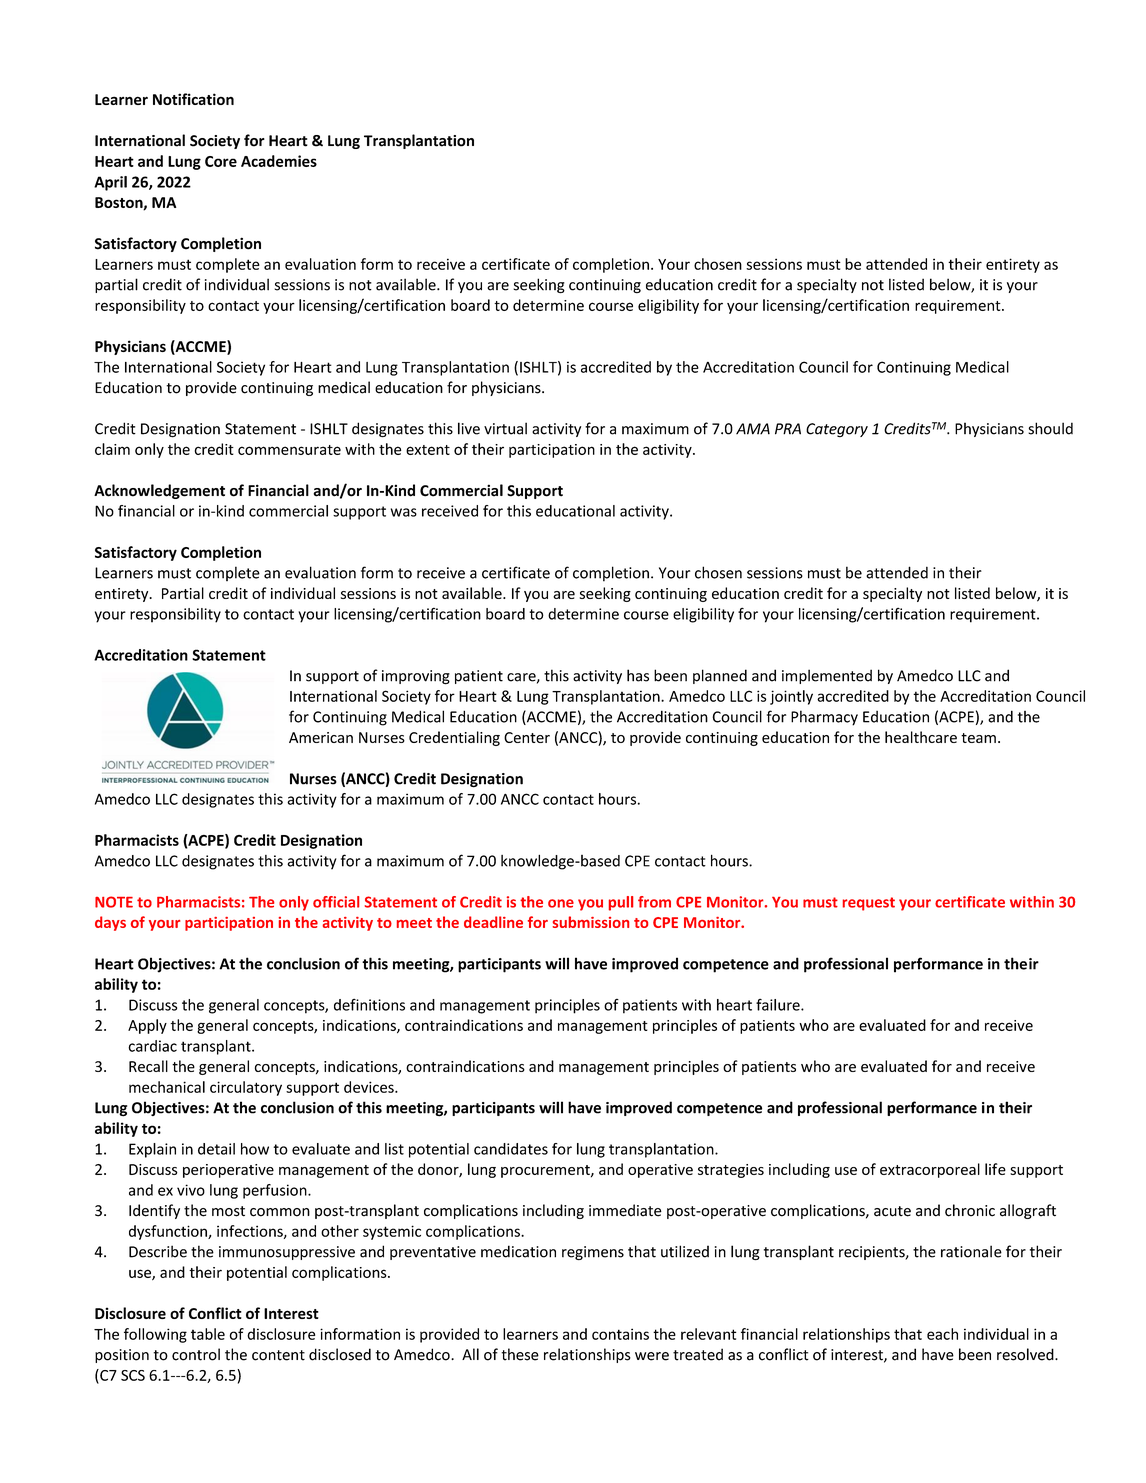 Image resolution: width=1146 pixels, height=1483 pixels. Describe the element at coordinates (591, 922) in the screenshot. I see `submission` at that location.
